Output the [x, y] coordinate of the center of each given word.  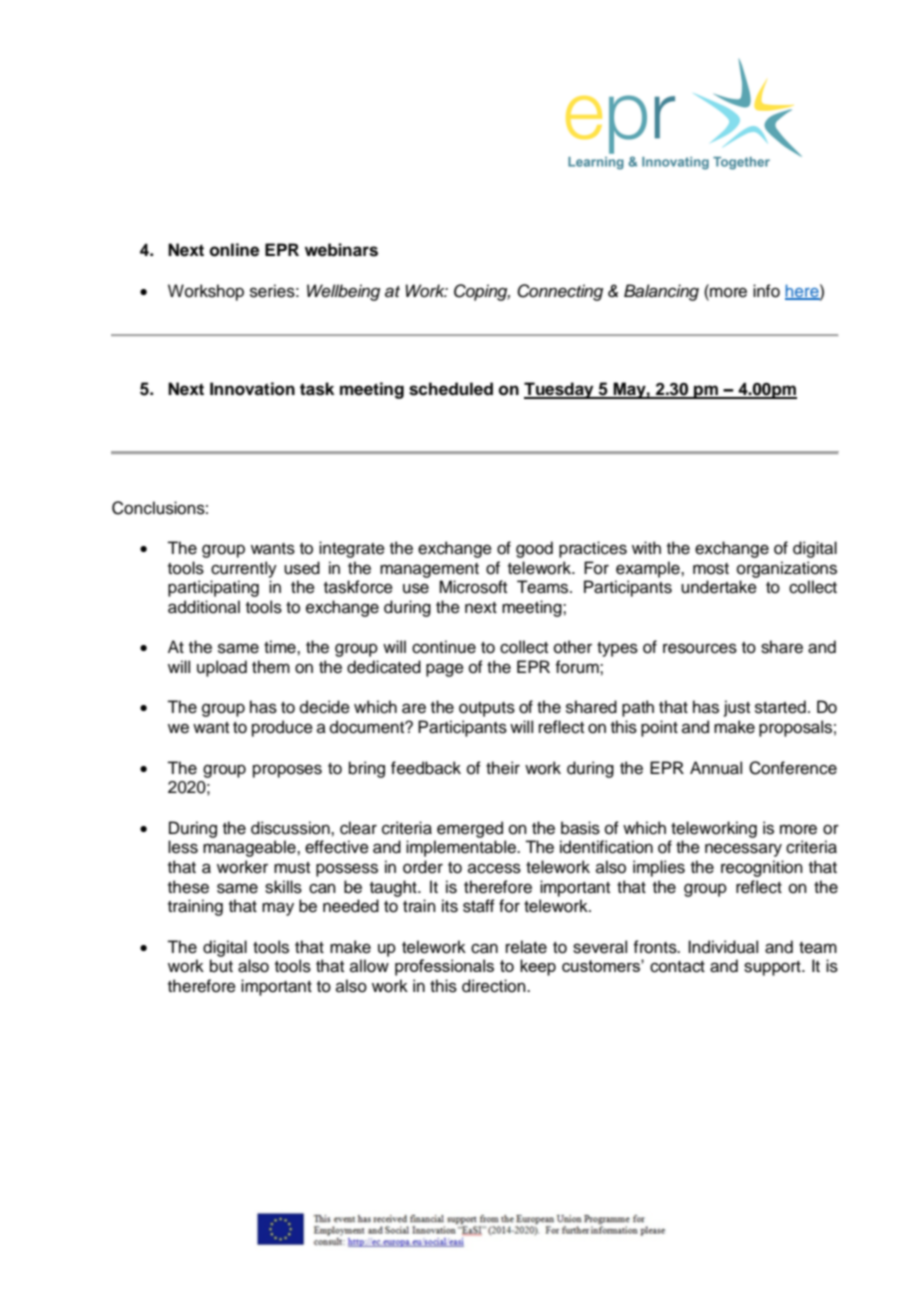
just [737, 708]
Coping [482, 292]
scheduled [451, 389]
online [234, 250]
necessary [743, 850]
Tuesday [560, 390]
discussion [291, 828]
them [271, 667]
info [766, 291]
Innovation [252, 389]
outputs [487, 709]
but [221, 966]
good [534, 549]
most [711, 569]
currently [244, 569]
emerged [470, 829]
